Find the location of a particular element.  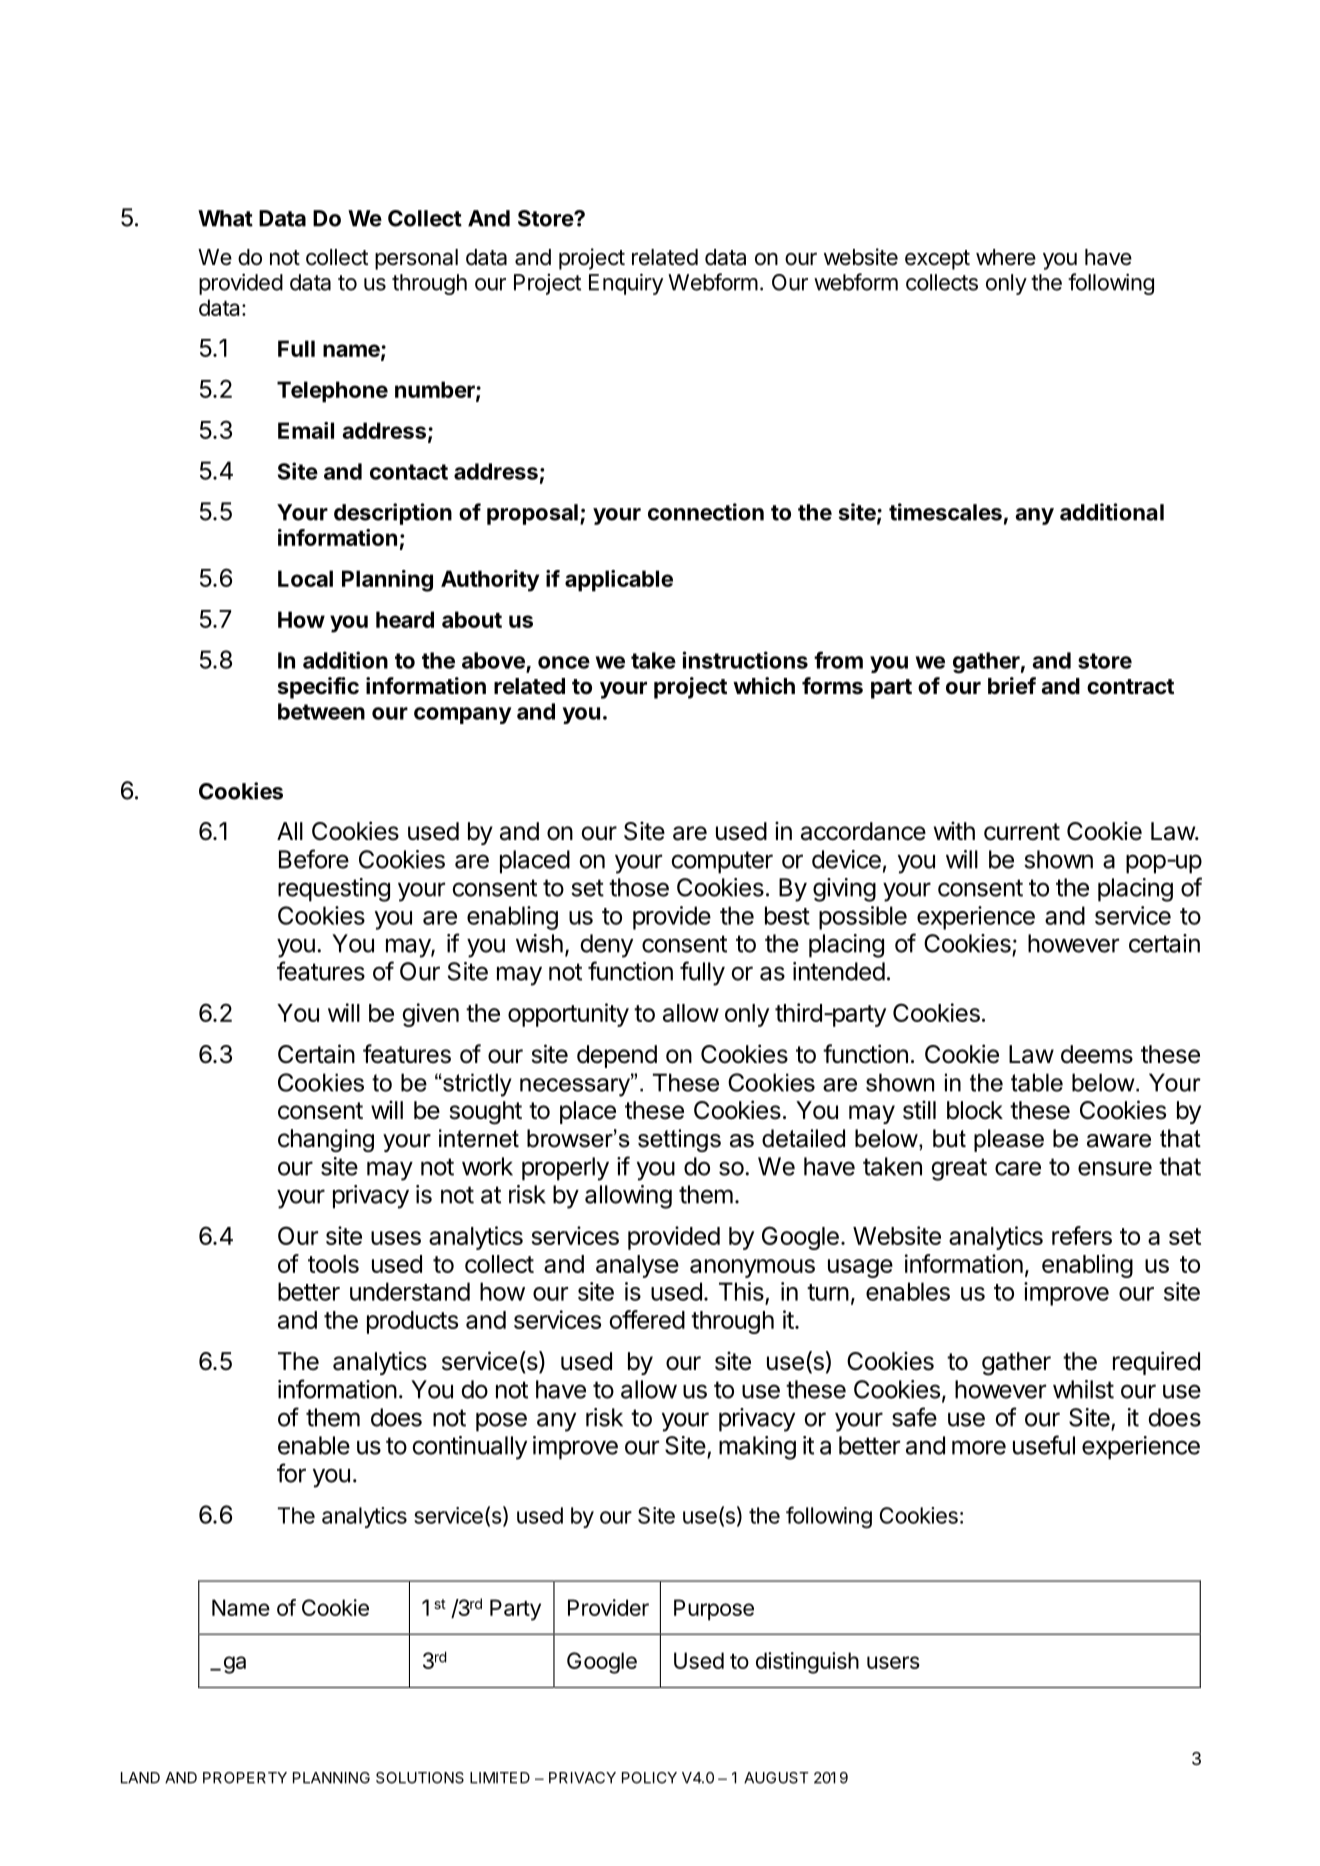

where is located at coordinates (1006, 257).
